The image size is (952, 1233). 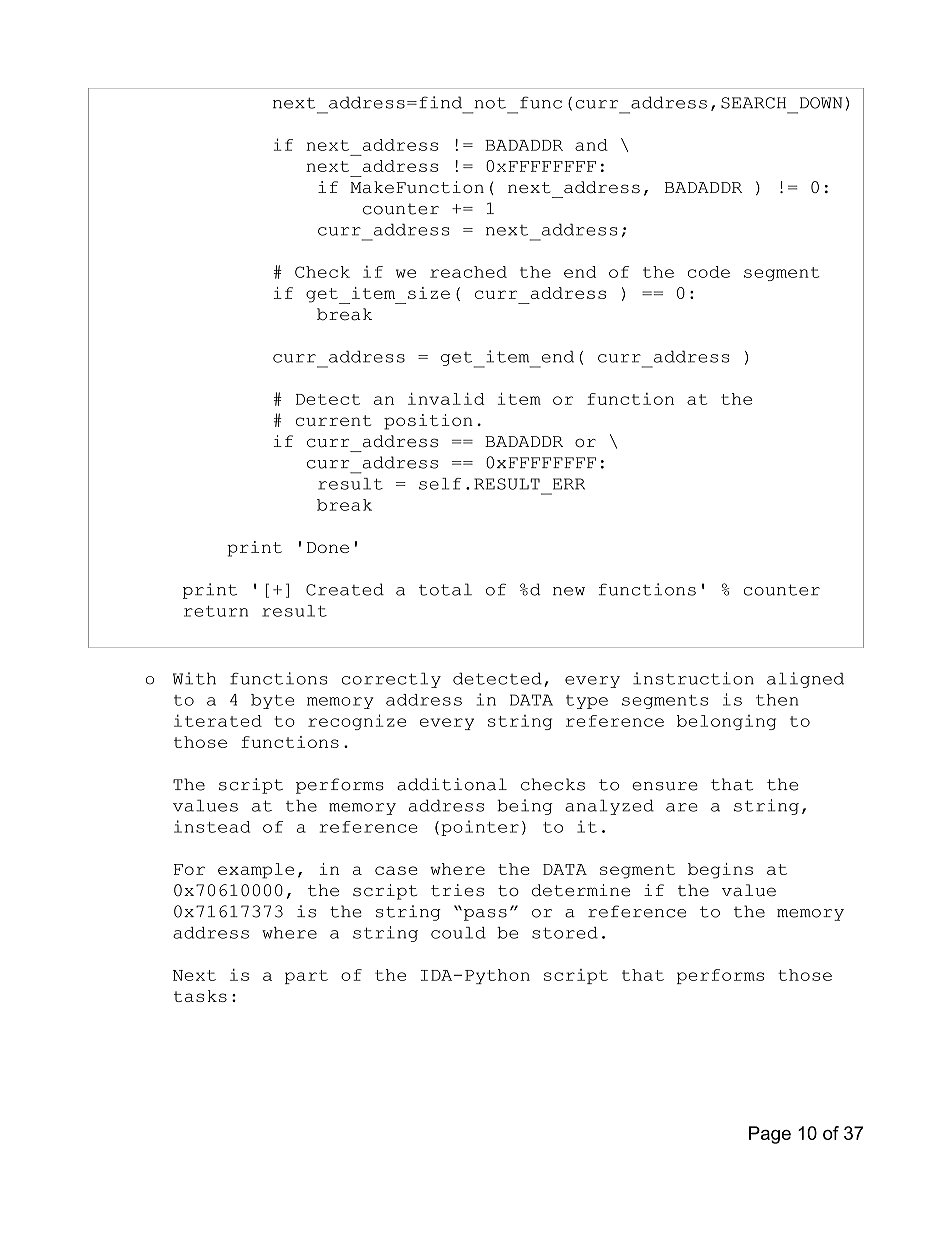 I want to click on instruction, so click(x=693, y=678).
